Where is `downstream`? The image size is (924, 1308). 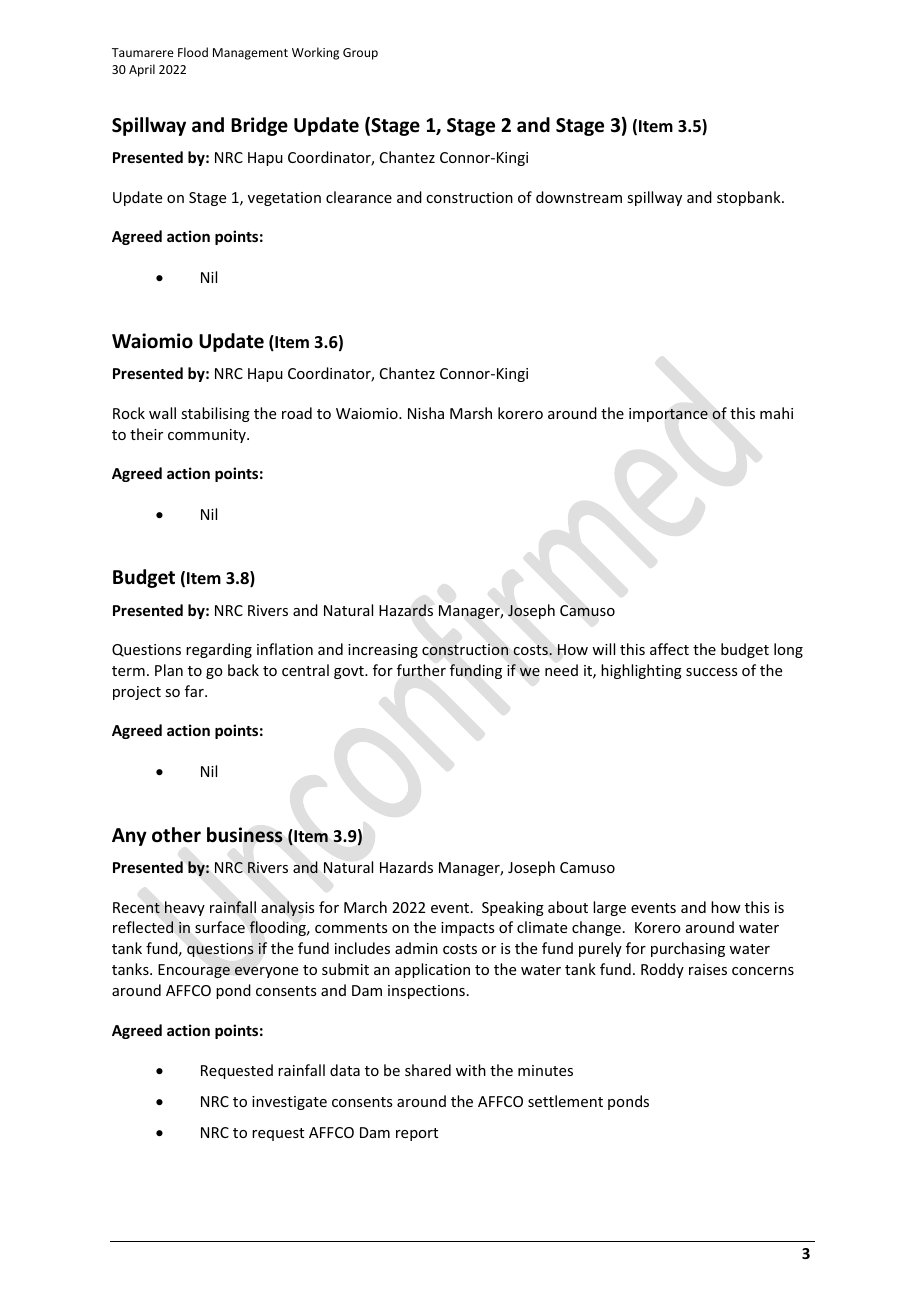
downstream is located at coordinates (579, 197).
